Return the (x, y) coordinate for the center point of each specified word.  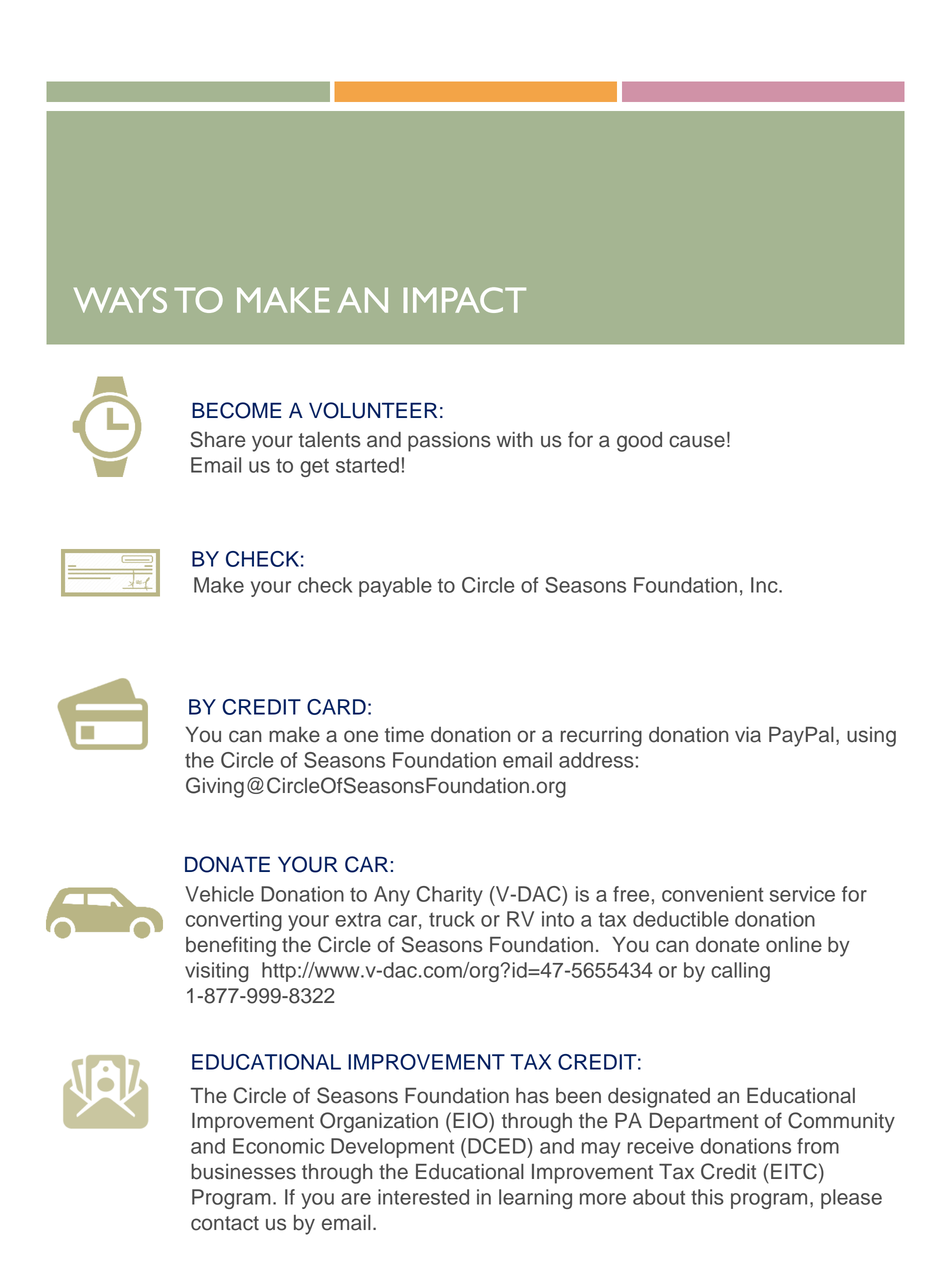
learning (535, 1199)
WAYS (120, 300)
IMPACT (464, 300)
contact (225, 1223)
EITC (794, 1171)
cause (697, 441)
